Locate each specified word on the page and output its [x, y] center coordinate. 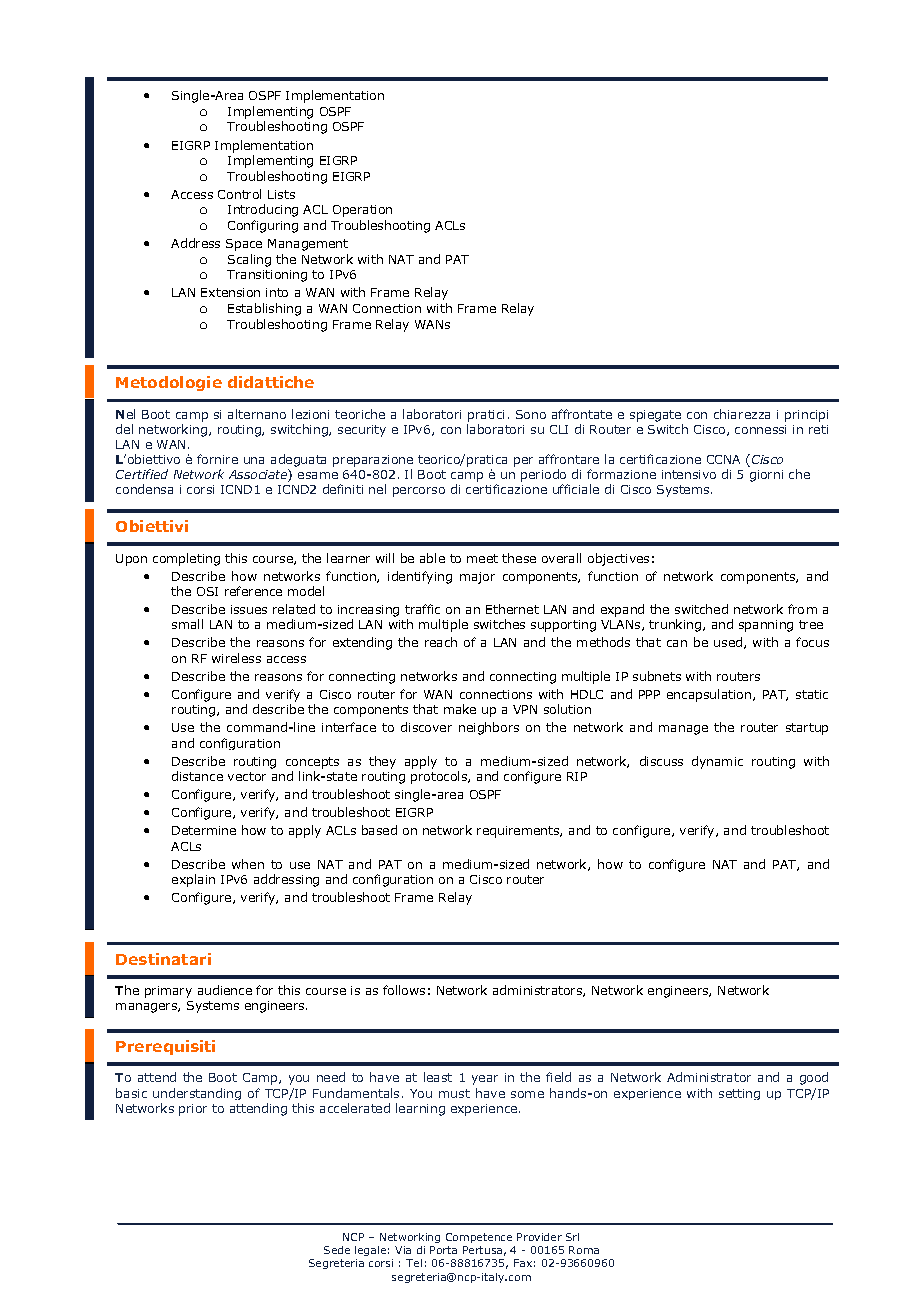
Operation [362, 211]
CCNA [723, 459]
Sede [337, 1250]
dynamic [717, 762]
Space [244, 245]
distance [197, 776]
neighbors [489, 728]
